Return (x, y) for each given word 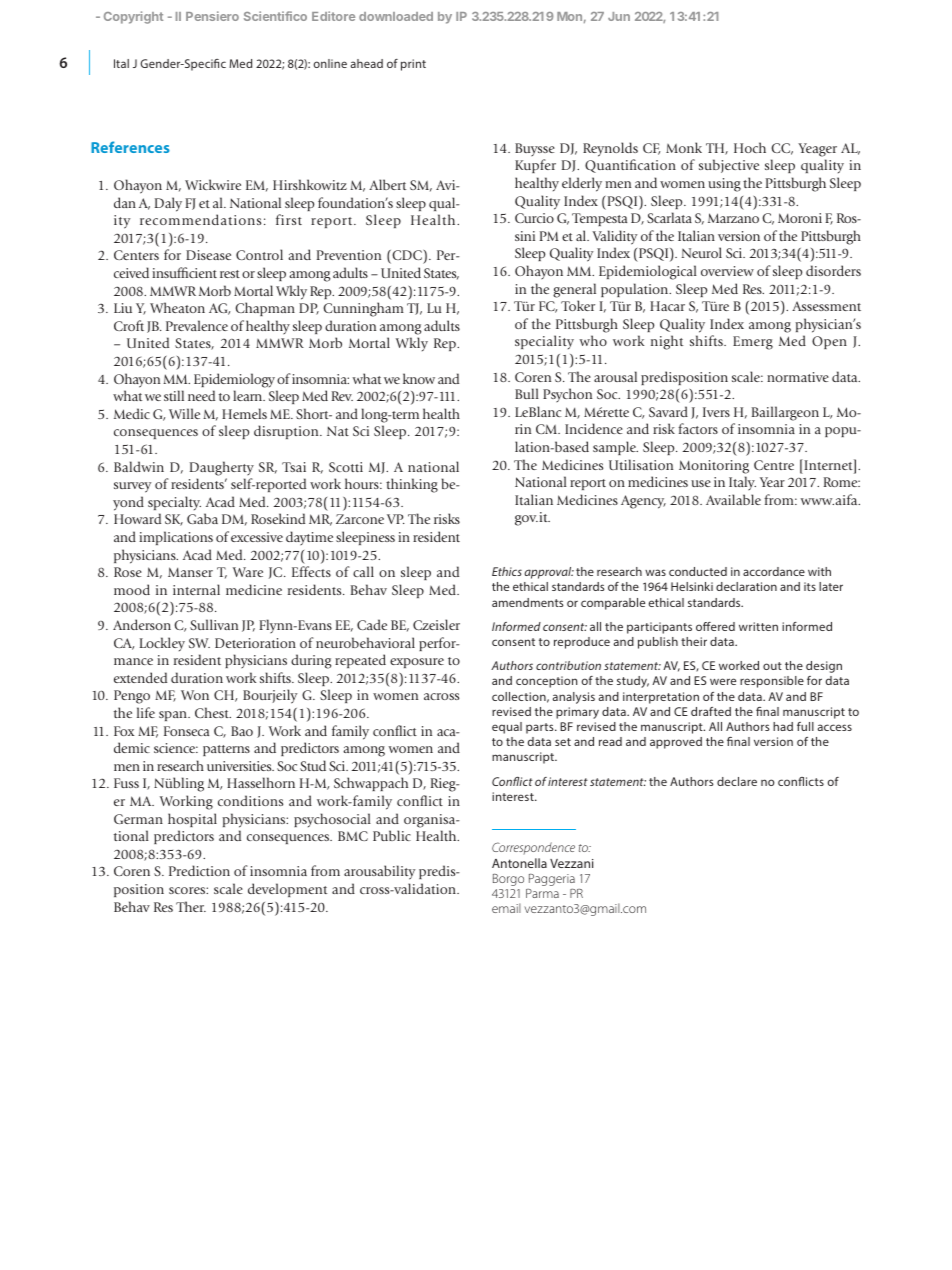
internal (196, 589)
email (506, 908)
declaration (746, 586)
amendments (528, 602)
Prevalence (197, 325)
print (413, 65)
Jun (619, 16)
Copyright (133, 17)
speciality (544, 342)
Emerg (753, 343)
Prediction (199, 870)
